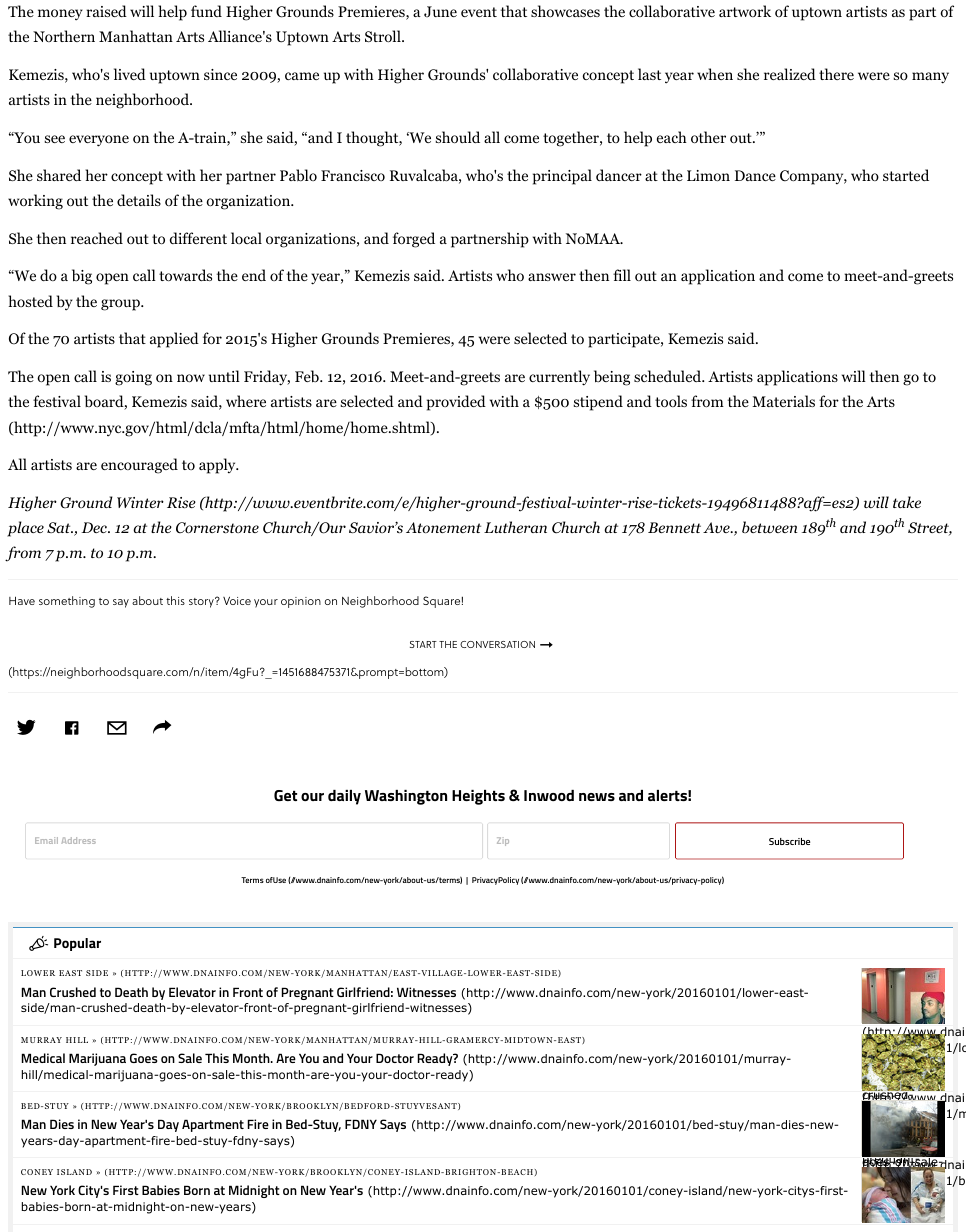 This page has width=966, height=1232. What do you see at coordinates (789, 841) in the page?
I see `Subscribe` at bounding box center [789, 841].
